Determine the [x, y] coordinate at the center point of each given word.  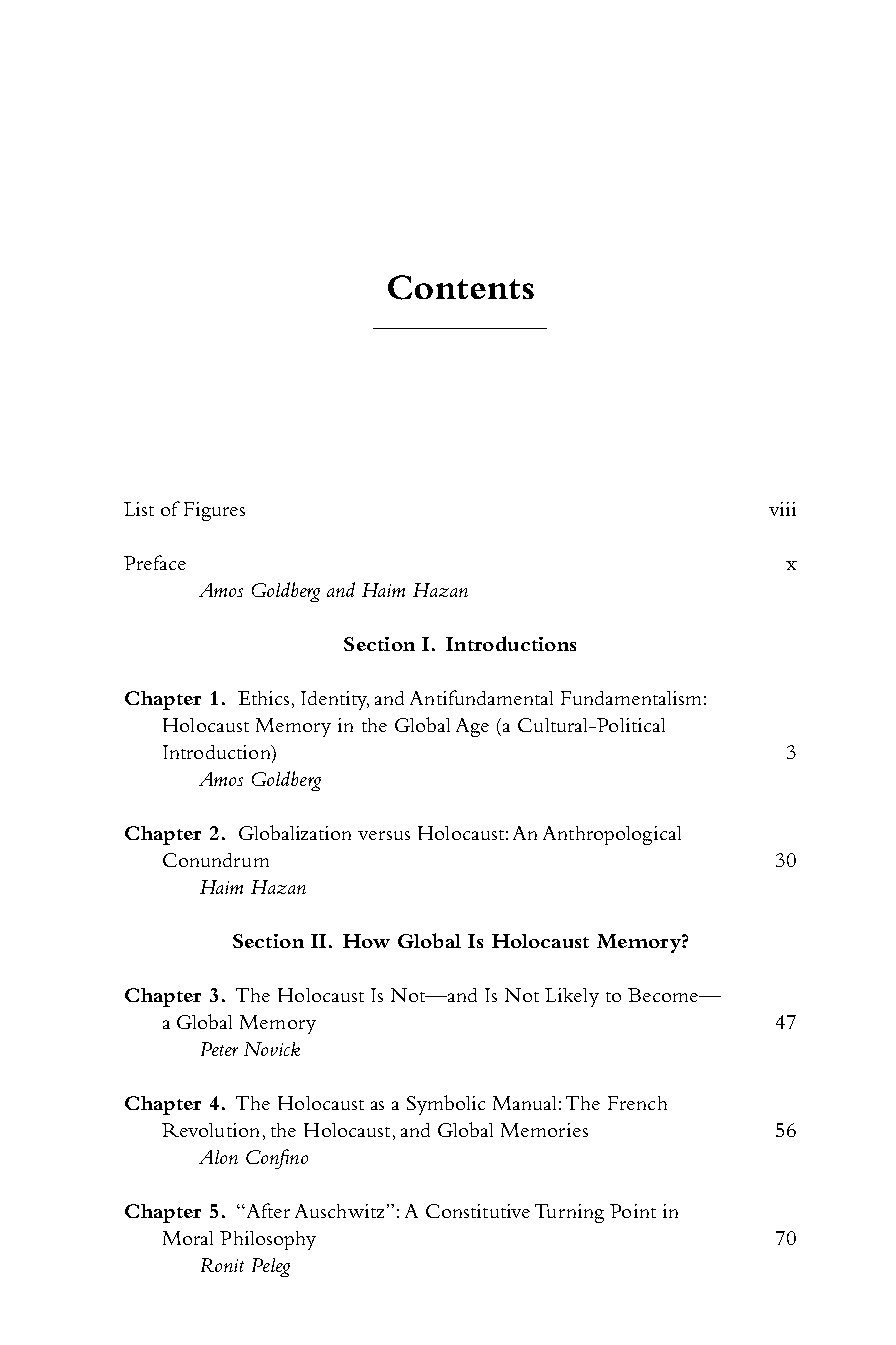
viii [782, 509]
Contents [461, 287]
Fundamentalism [631, 698]
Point [633, 1211]
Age [472, 727]
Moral [188, 1238]
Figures [214, 511]
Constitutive [478, 1211]
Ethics [263, 698]
